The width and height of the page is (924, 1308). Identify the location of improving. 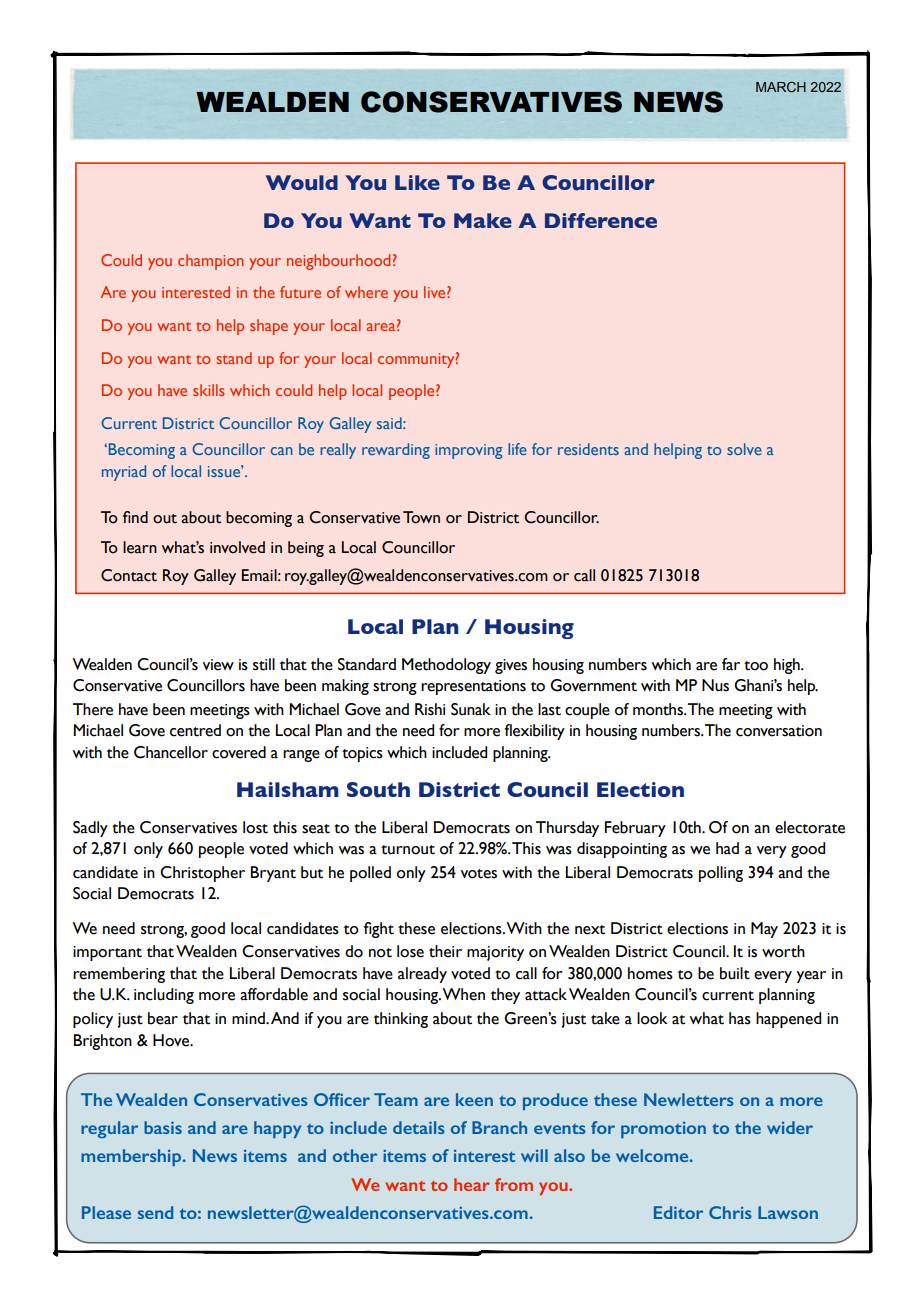
(469, 451).
